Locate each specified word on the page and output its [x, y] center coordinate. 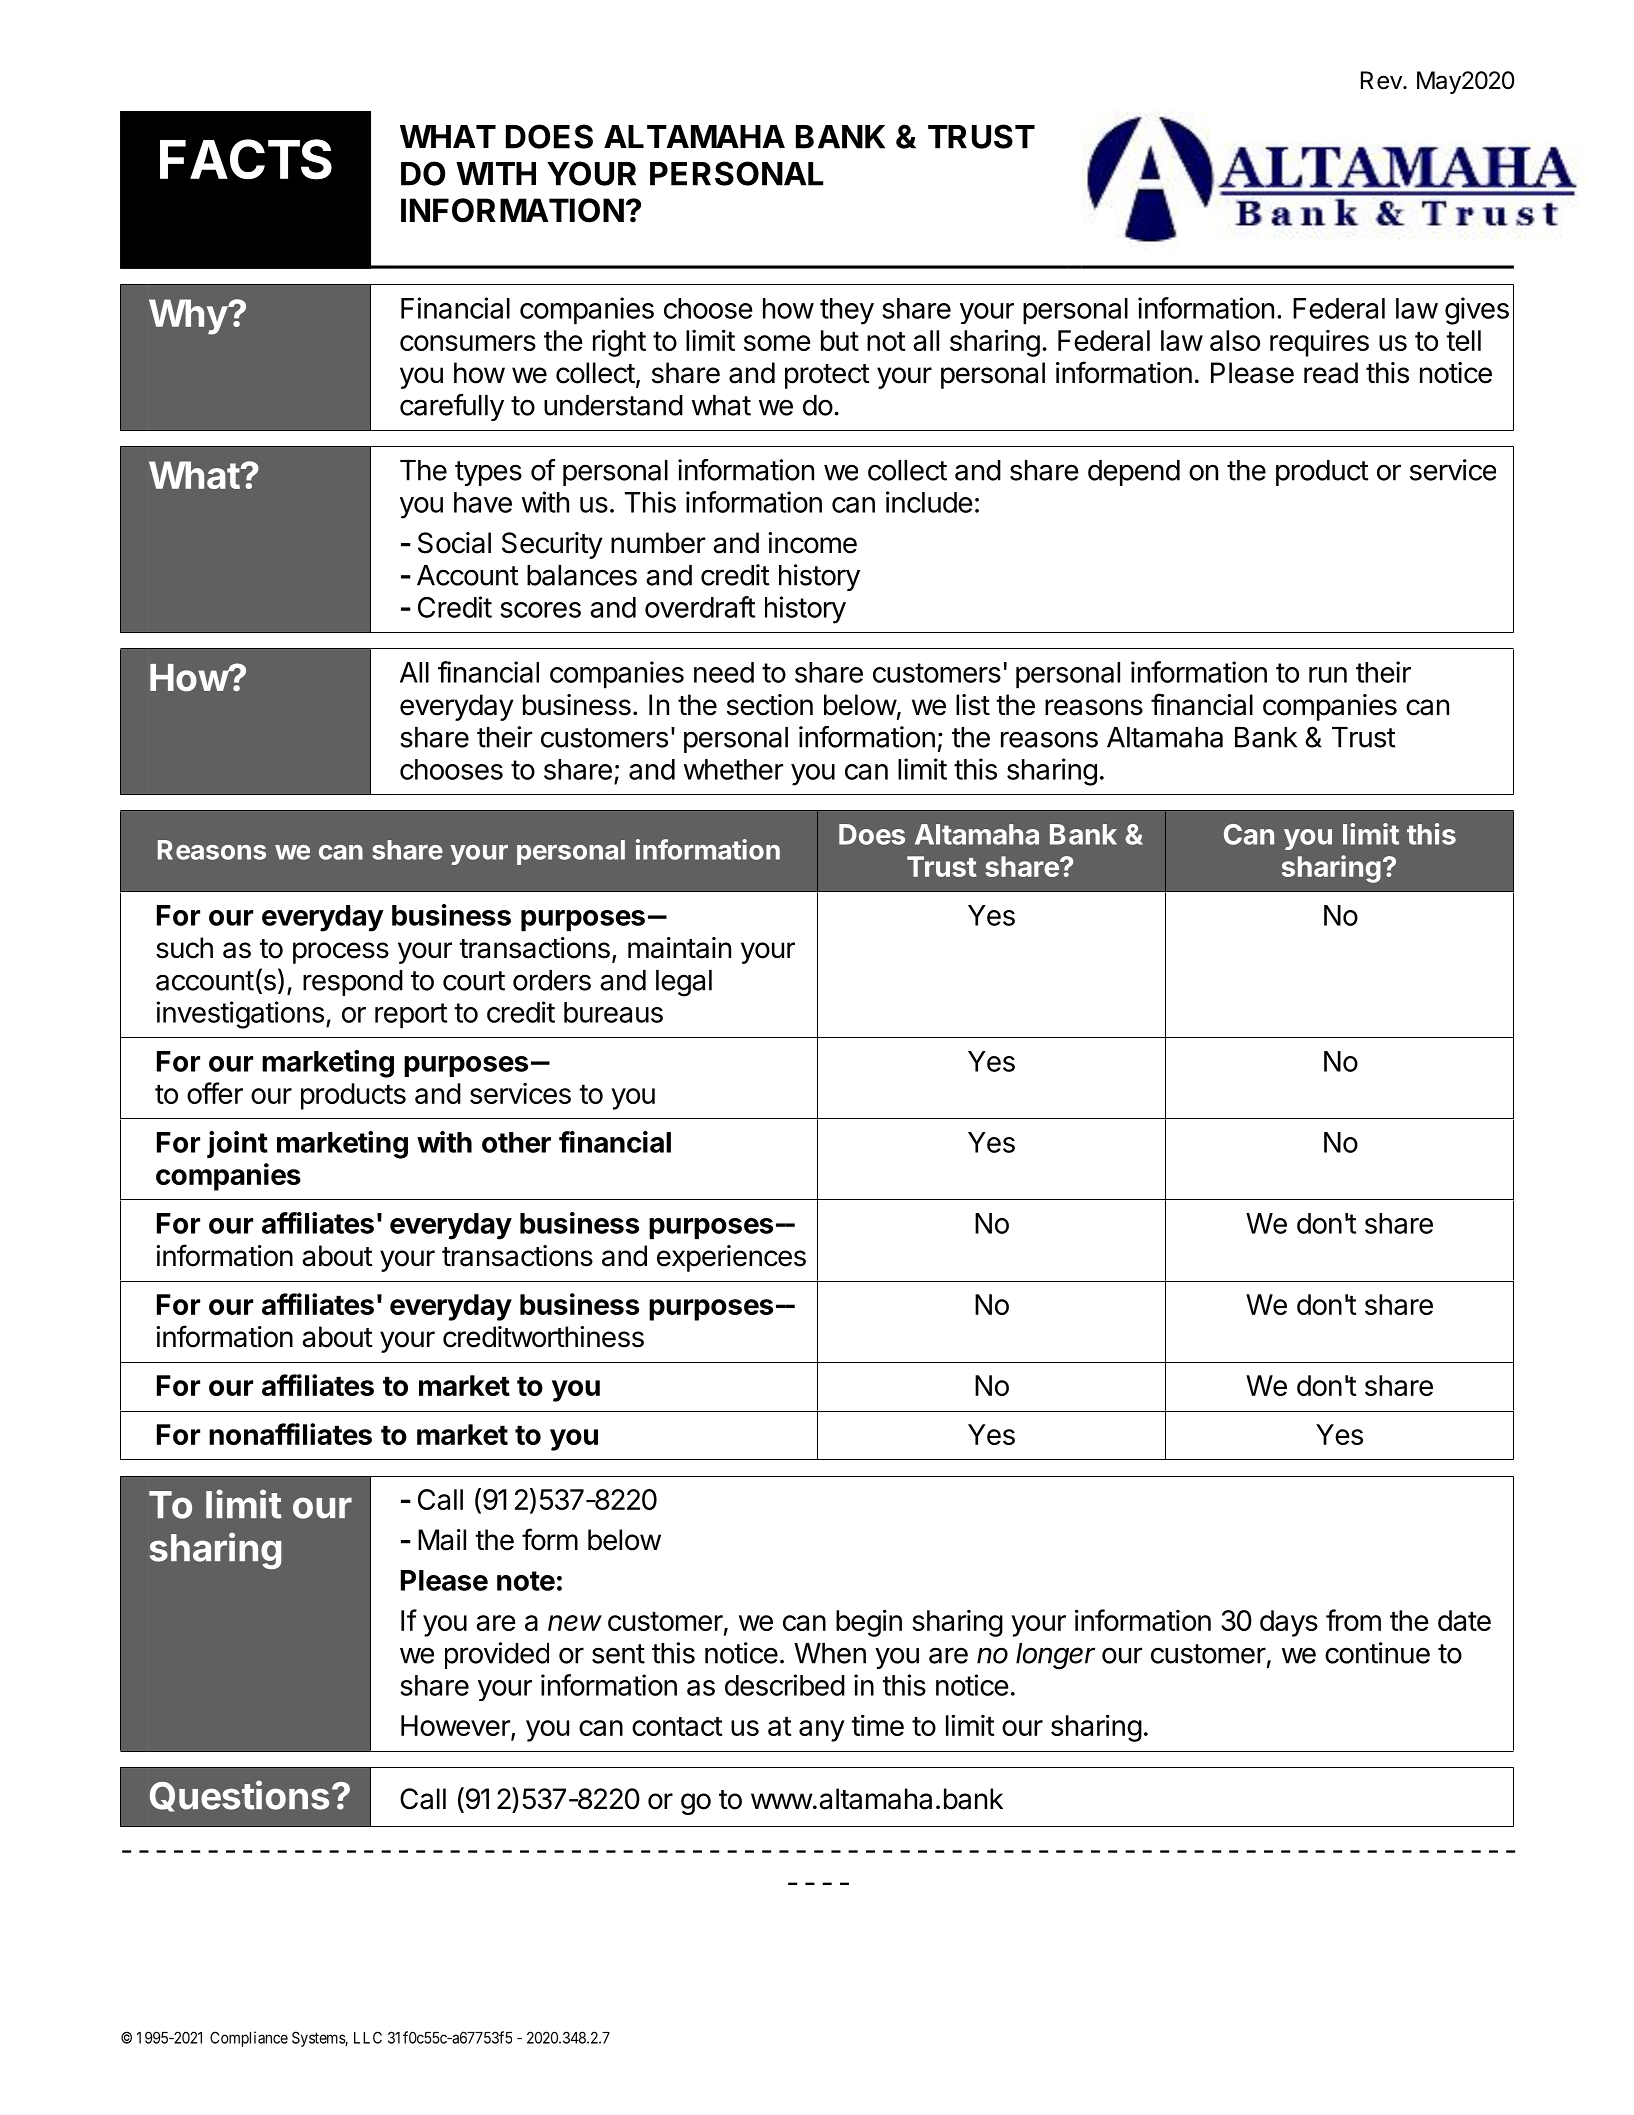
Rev [1382, 80]
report [411, 1016]
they [847, 311]
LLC [368, 2037]
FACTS [246, 159]
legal [684, 983]
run [1328, 675]
